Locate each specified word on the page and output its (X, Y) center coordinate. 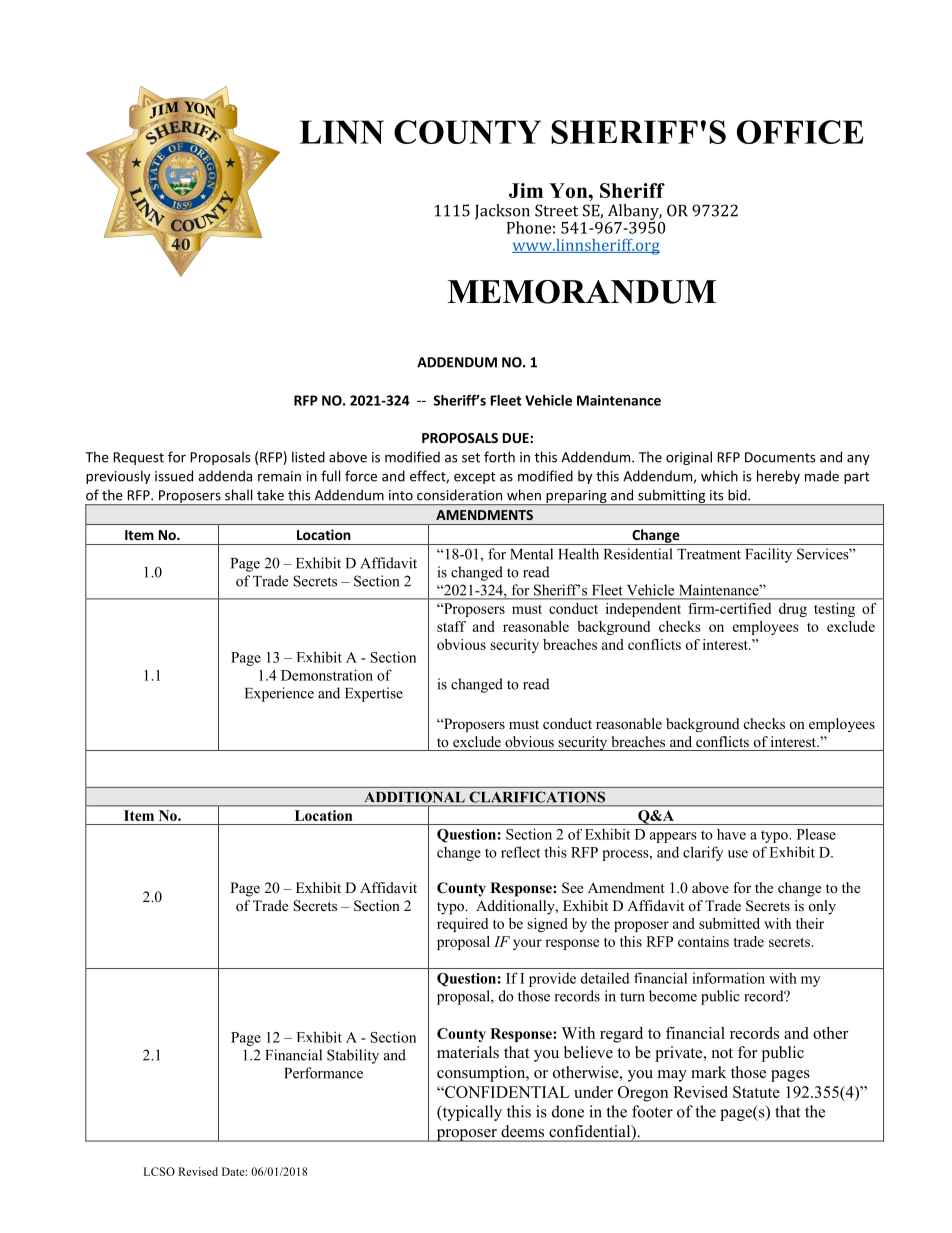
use (738, 854)
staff (451, 626)
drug (793, 610)
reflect (520, 852)
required (462, 925)
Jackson (502, 213)
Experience (279, 694)
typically (471, 1113)
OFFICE (800, 132)
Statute (756, 1092)
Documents (780, 457)
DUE (517, 438)
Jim (526, 190)
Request (139, 458)
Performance (323, 1073)
